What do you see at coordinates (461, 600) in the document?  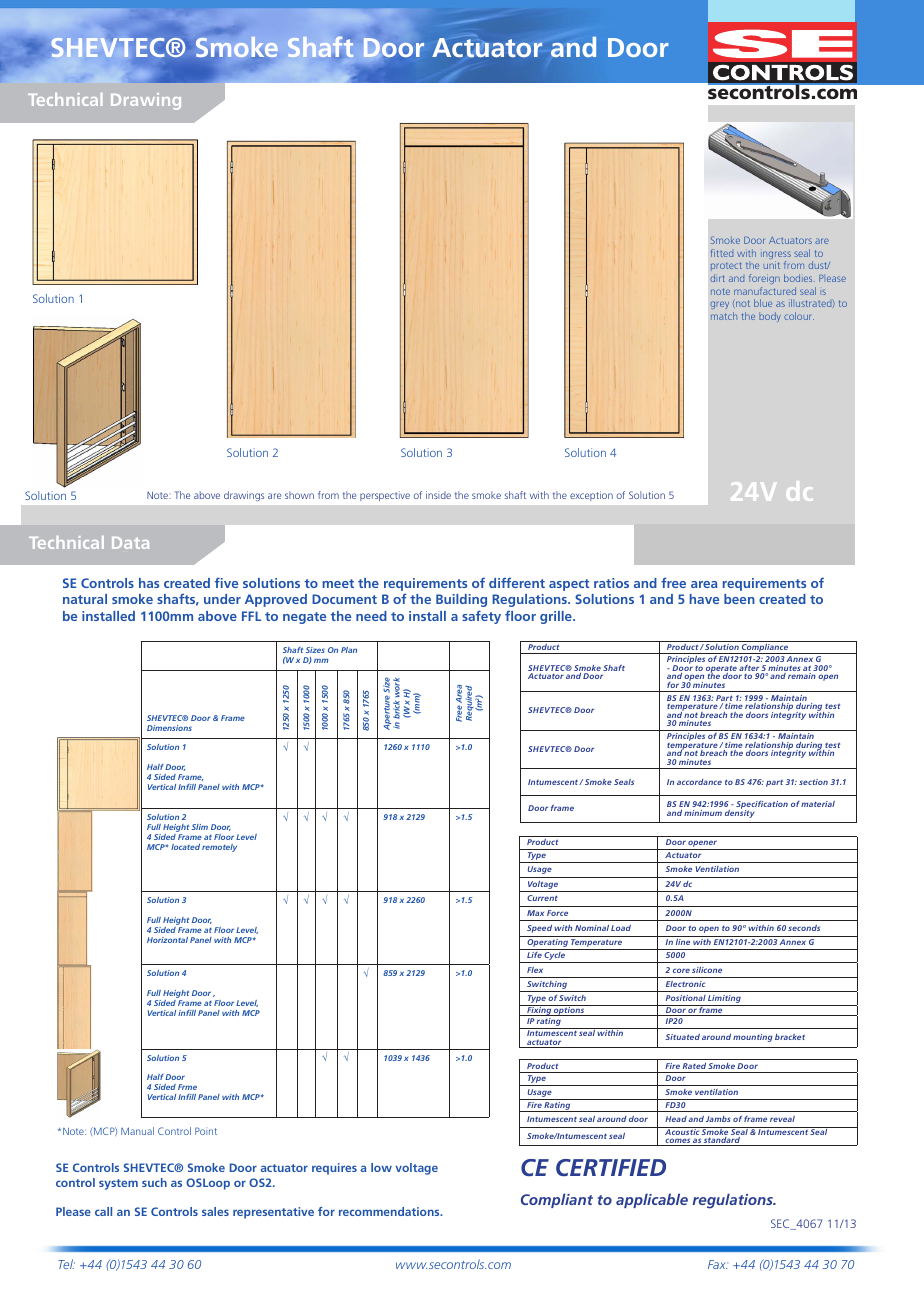 I see `Building` at bounding box center [461, 600].
